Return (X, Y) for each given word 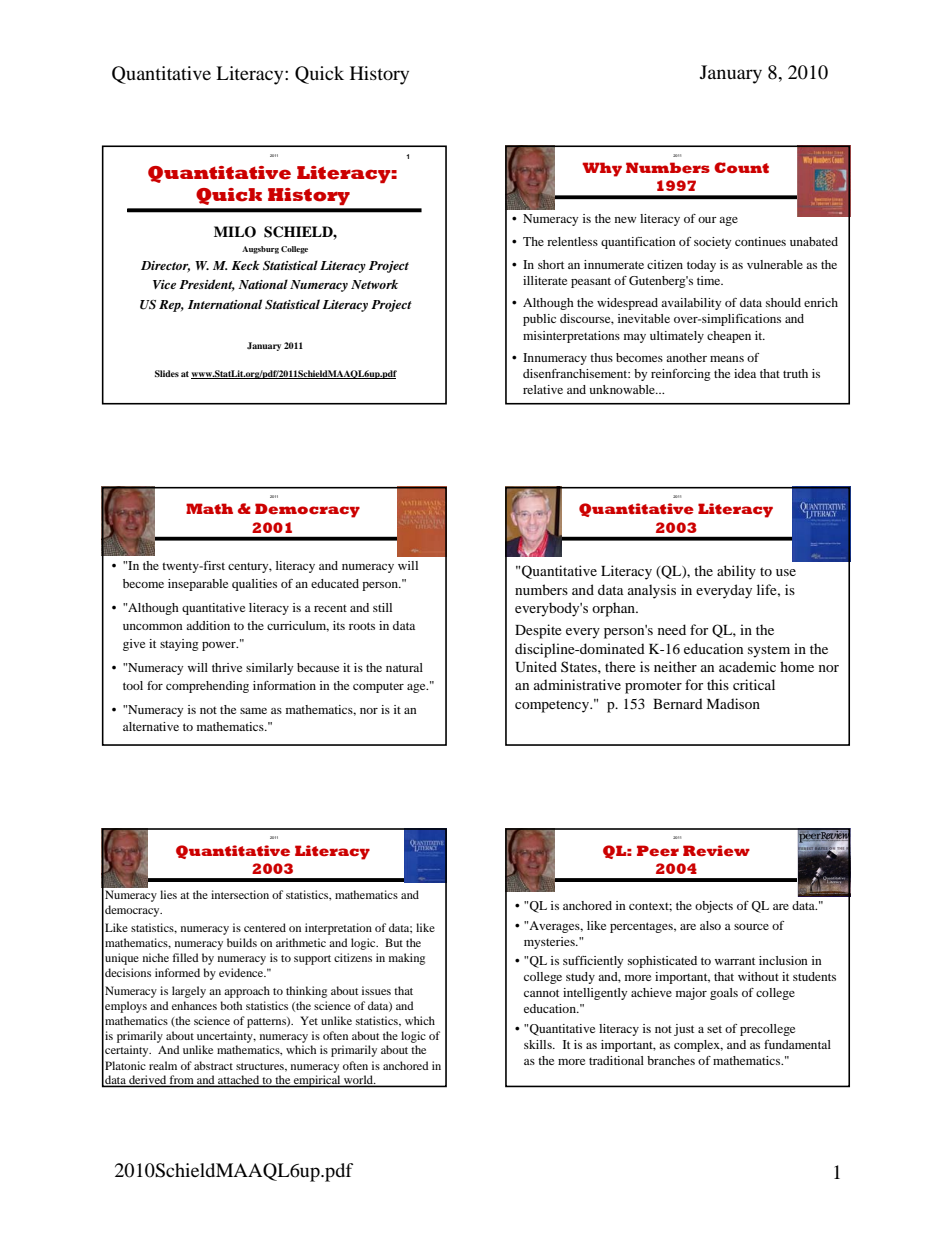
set (714, 1029)
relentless (572, 241)
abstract (213, 1065)
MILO (235, 232)
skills (539, 1044)
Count (741, 167)
